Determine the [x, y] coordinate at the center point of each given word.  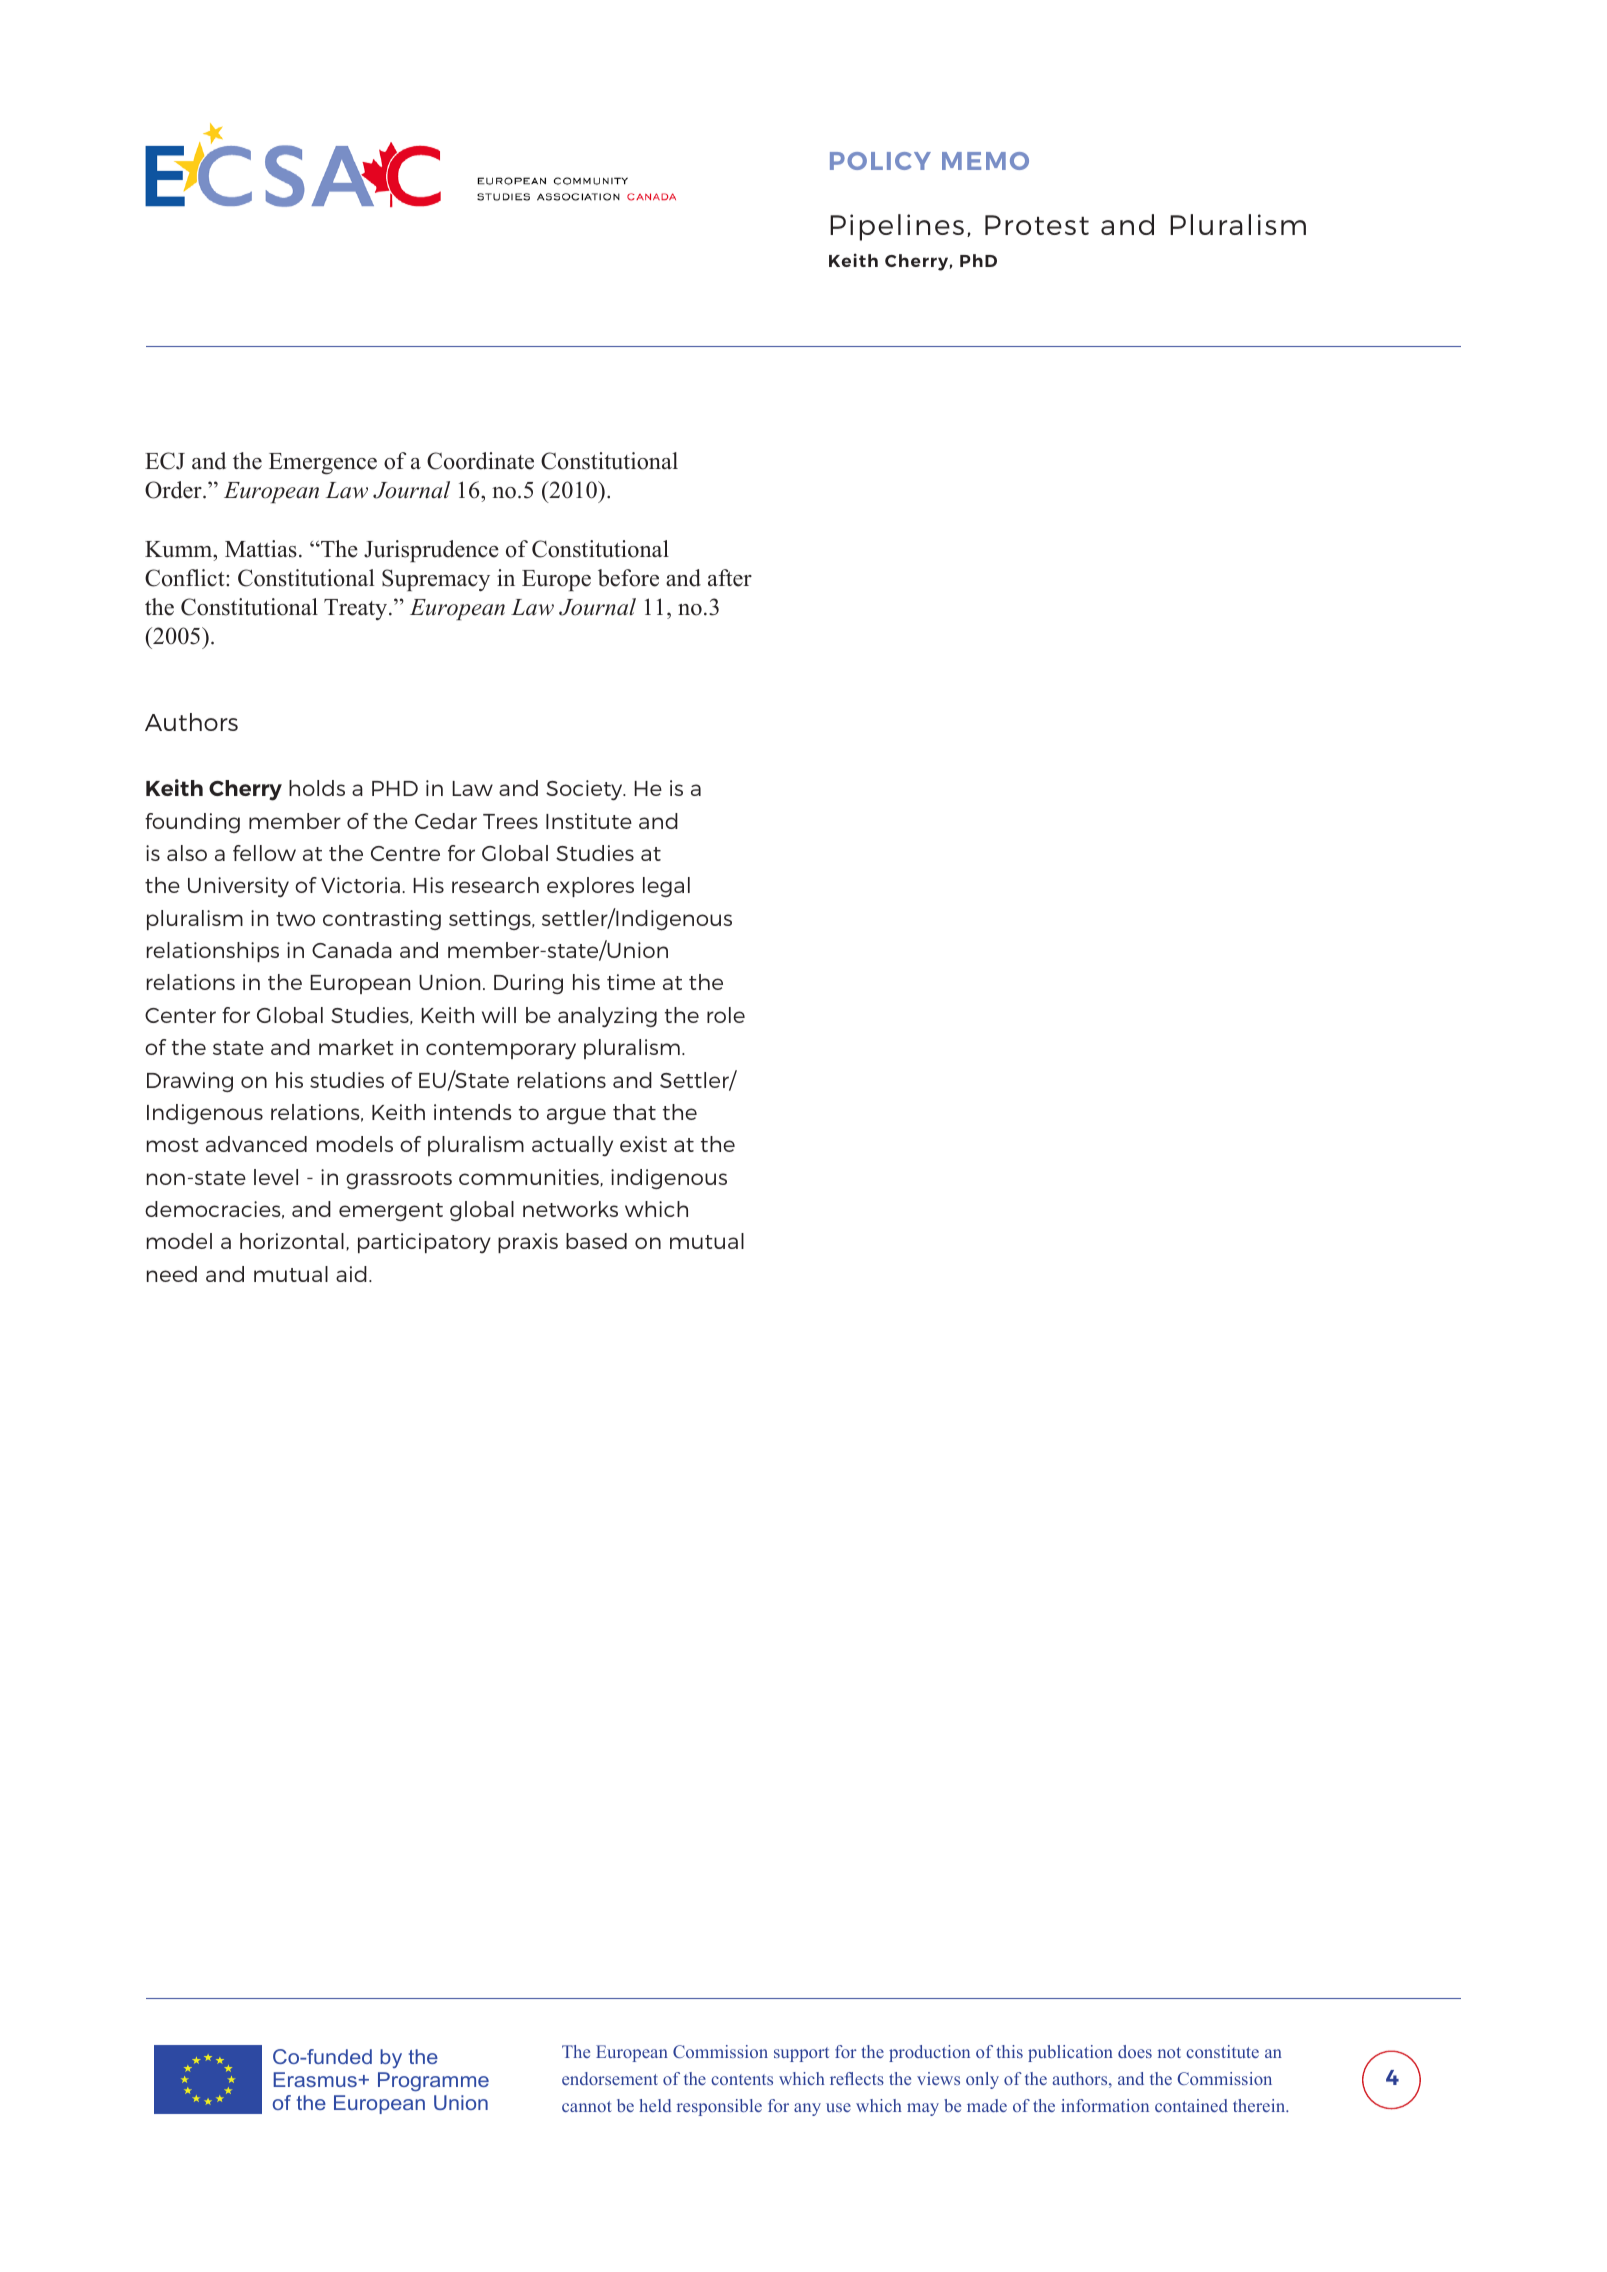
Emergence [323, 464]
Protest [1037, 225]
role [726, 1015]
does [1135, 2051]
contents [742, 2079]
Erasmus [316, 2079]
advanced [256, 1144]
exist [643, 1144]
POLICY [880, 161]
